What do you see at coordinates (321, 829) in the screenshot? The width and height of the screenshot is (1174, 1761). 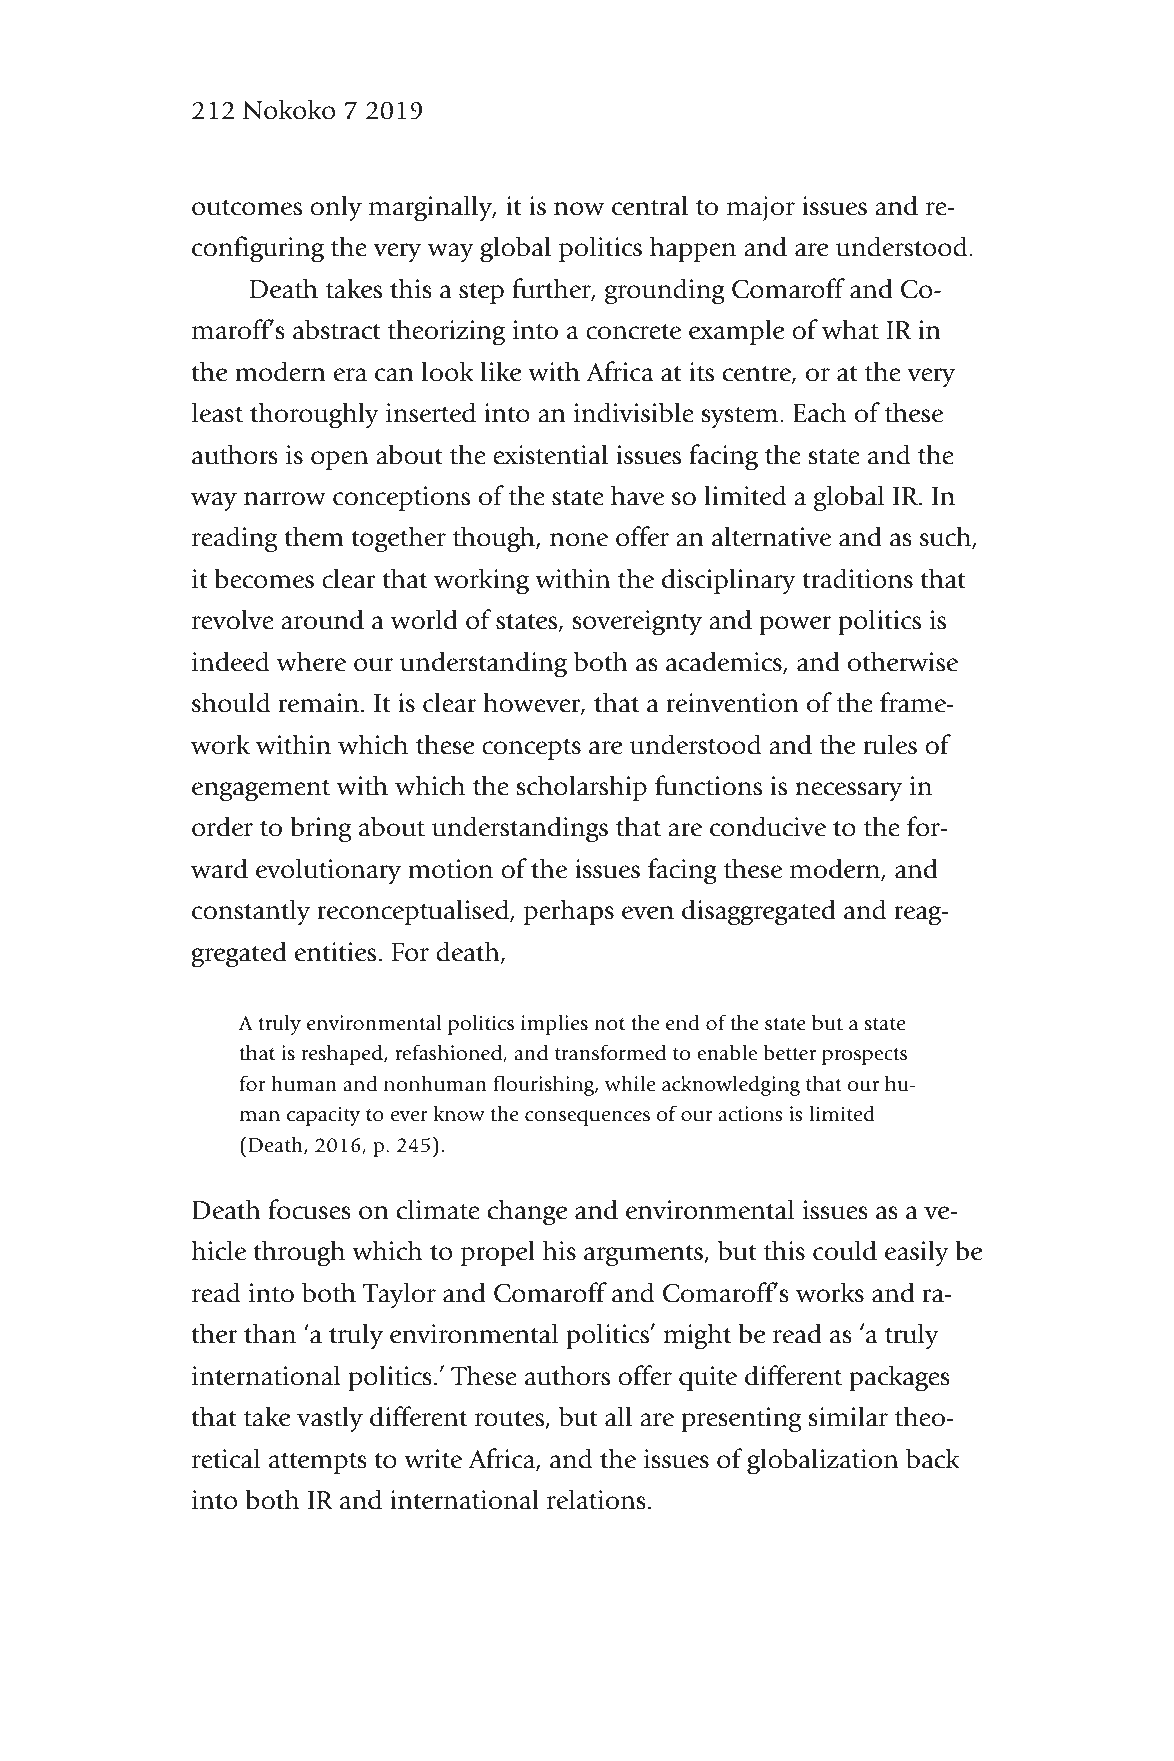 I see `bring` at bounding box center [321, 829].
